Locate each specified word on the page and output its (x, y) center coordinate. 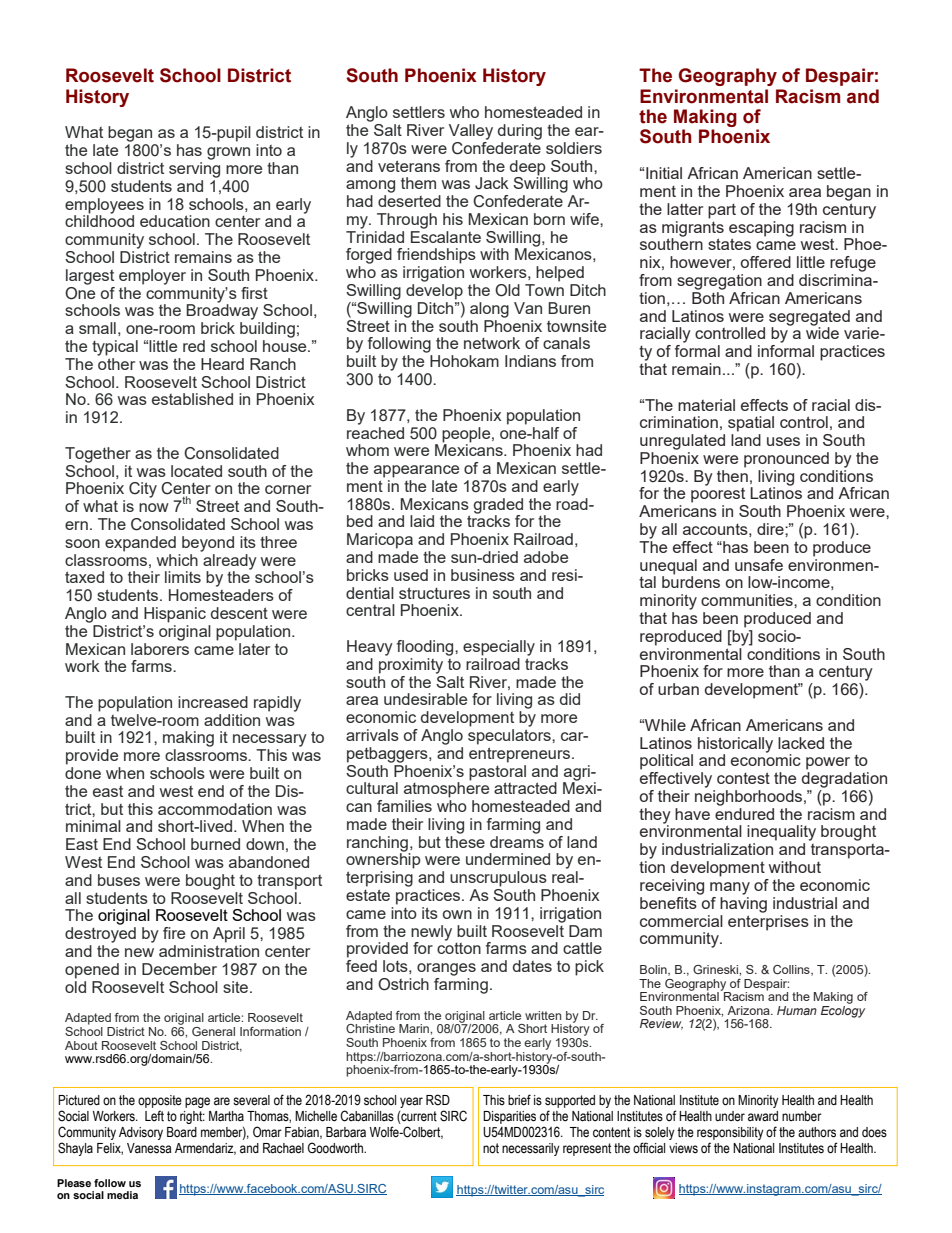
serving (194, 170)
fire (174, 933)
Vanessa (149, 1148)
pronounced (786, 460)
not (491, 1148)
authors (817, 1132)
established (192, 399)
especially (499, 648)
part (722, 211)
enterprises (768, 921)
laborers (160, 647)
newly (431, 934)
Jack (492, 183)
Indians (530, 361)
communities (748, 600)
